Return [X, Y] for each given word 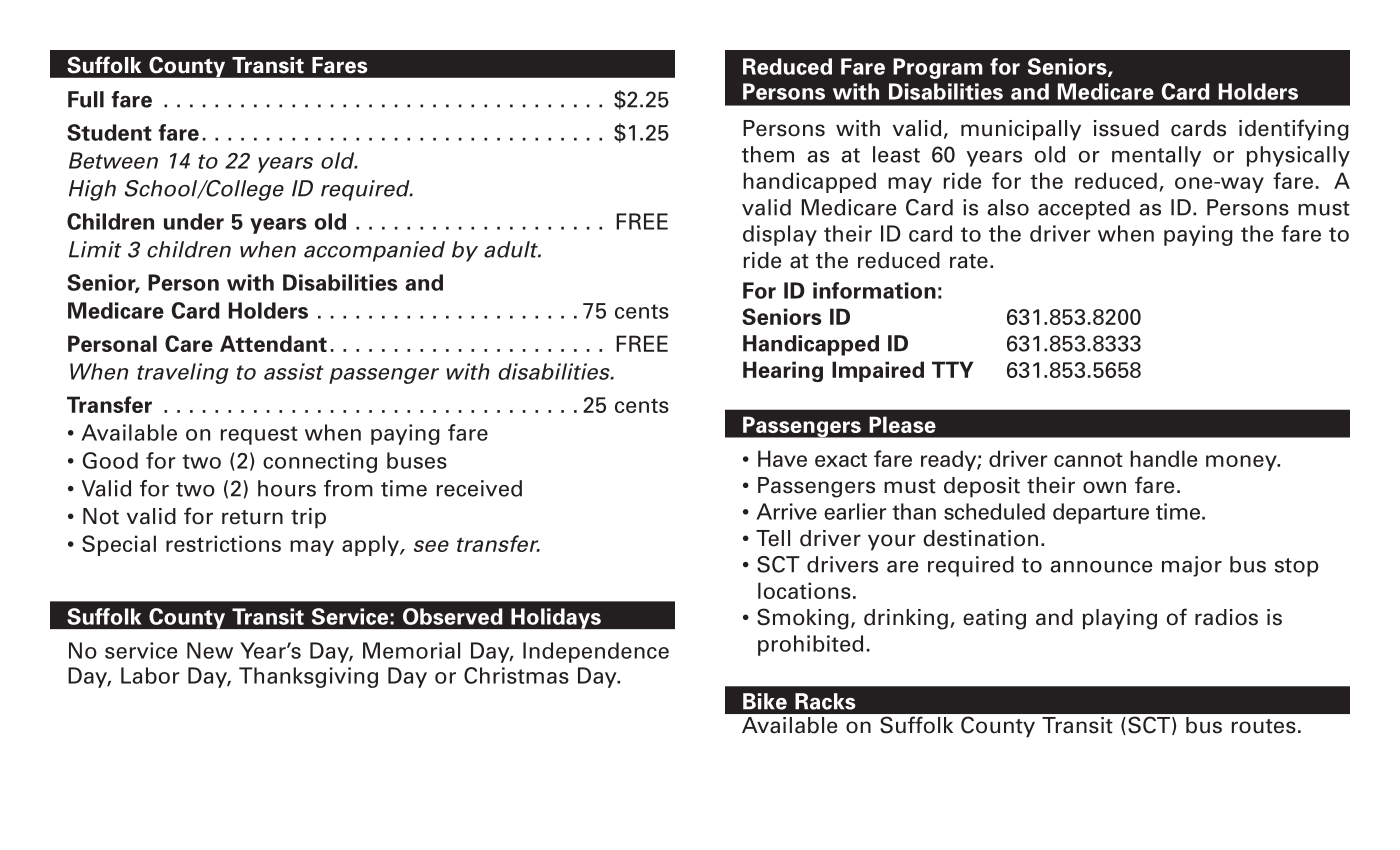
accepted [1084, 209]
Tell [773, 538]
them [768, 154]
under [194, 221]
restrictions [223, 543]
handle [1163, 458]
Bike [765, 701]
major [1192, 566]
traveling [183, 373]
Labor [150, 675]
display [780, 235]
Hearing [783, 371]
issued [1126, 128]
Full [86, 99]
